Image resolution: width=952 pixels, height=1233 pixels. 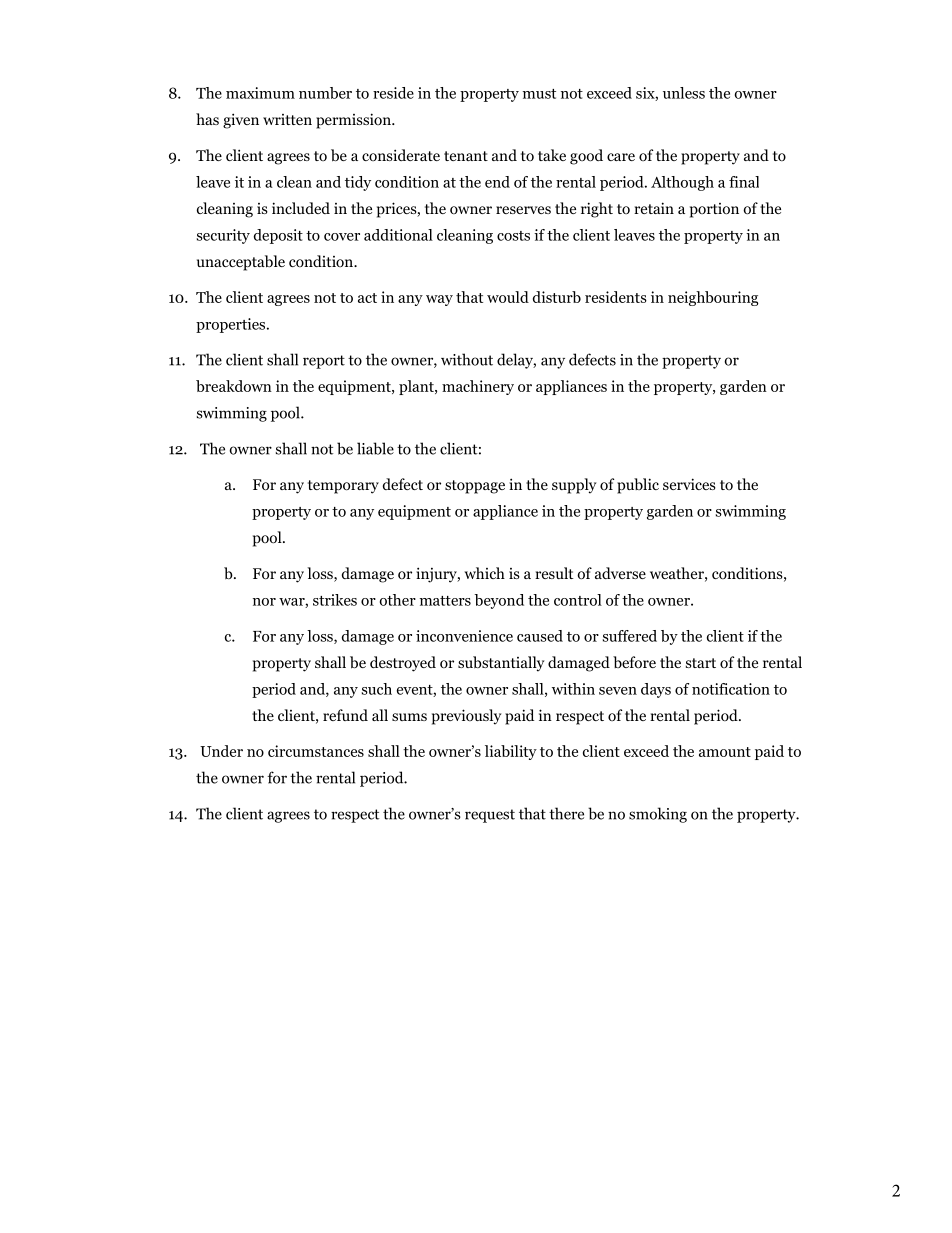 What do you see at coordinates (475, 487) in the document?
I see `stoppage` at bounding box center [475, 487].
